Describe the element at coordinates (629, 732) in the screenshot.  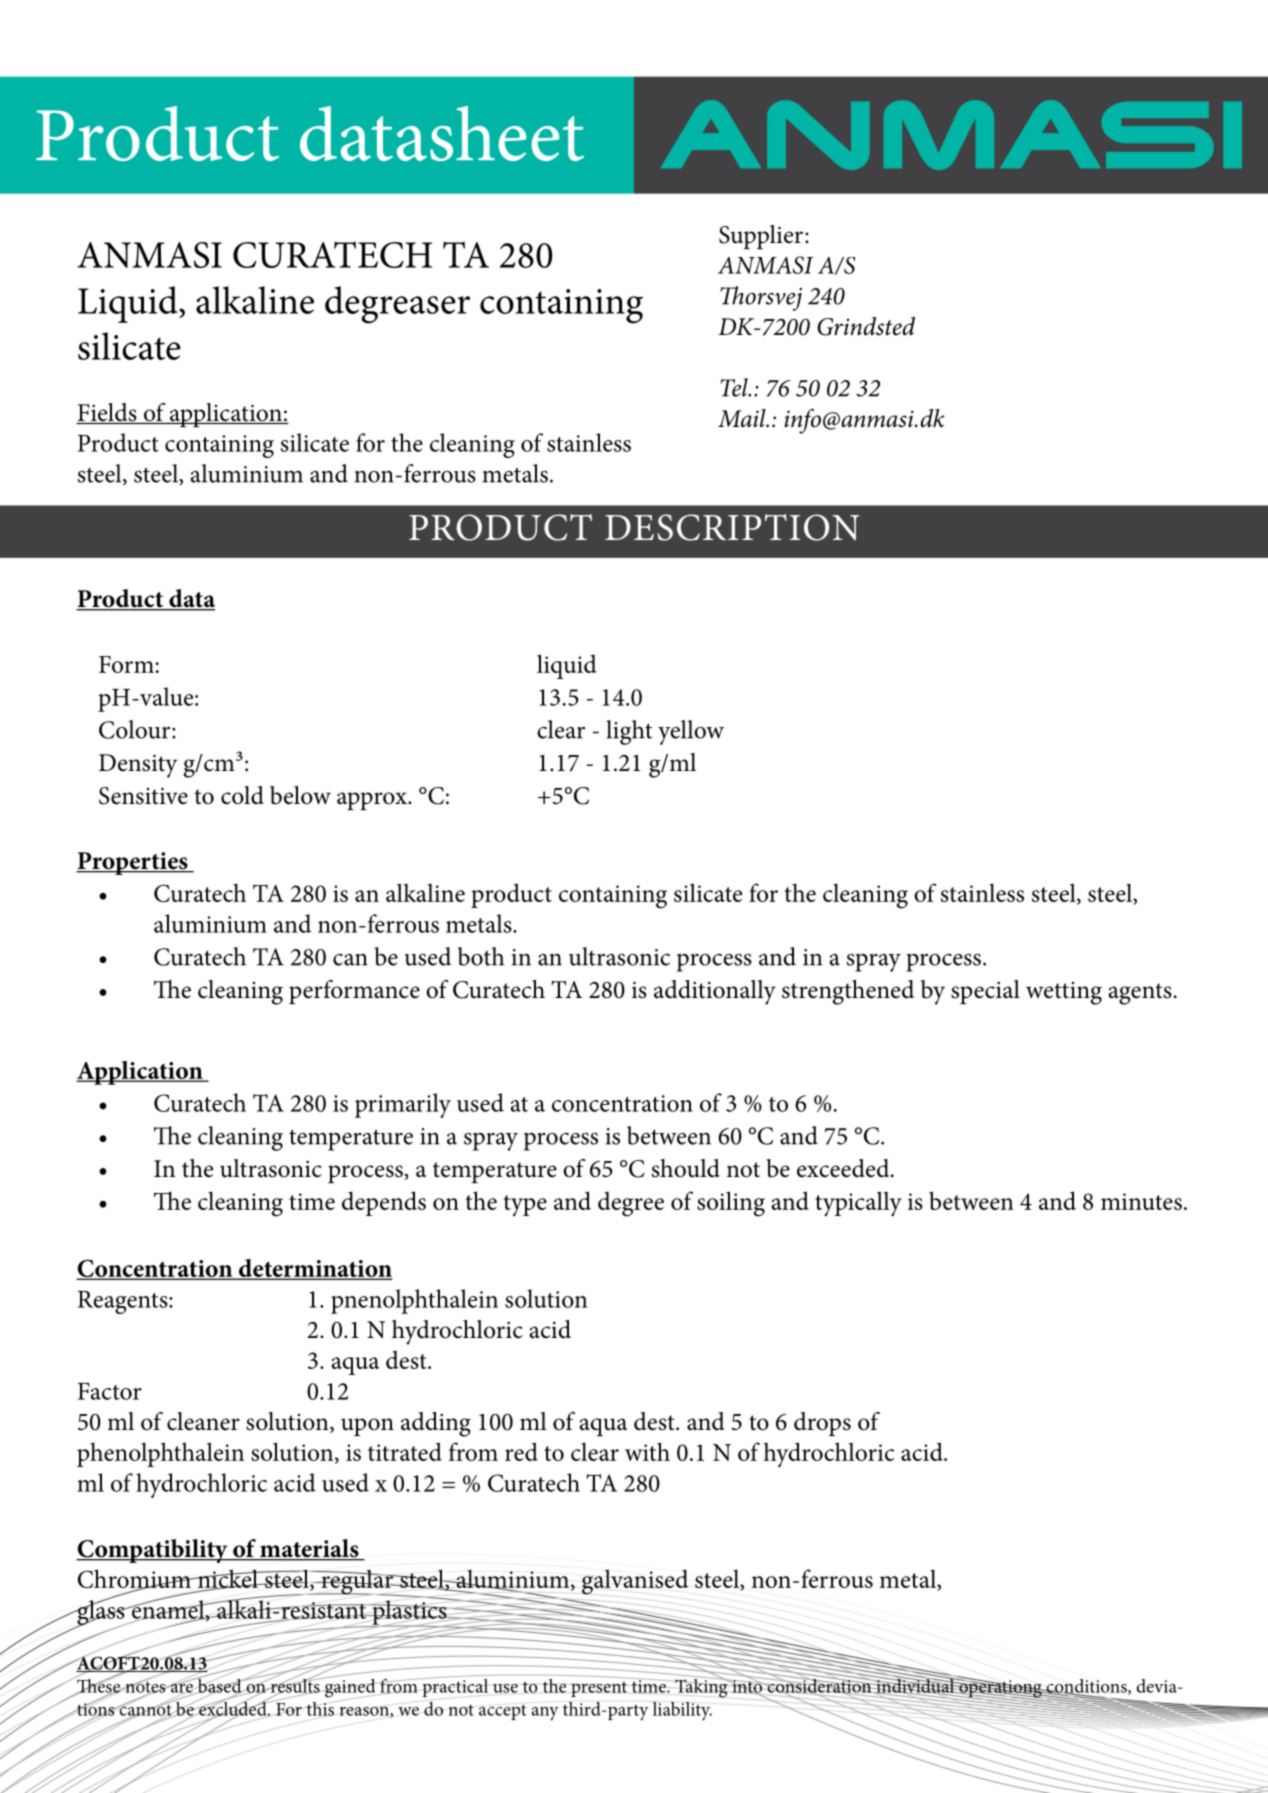
I see `light` at that location.
